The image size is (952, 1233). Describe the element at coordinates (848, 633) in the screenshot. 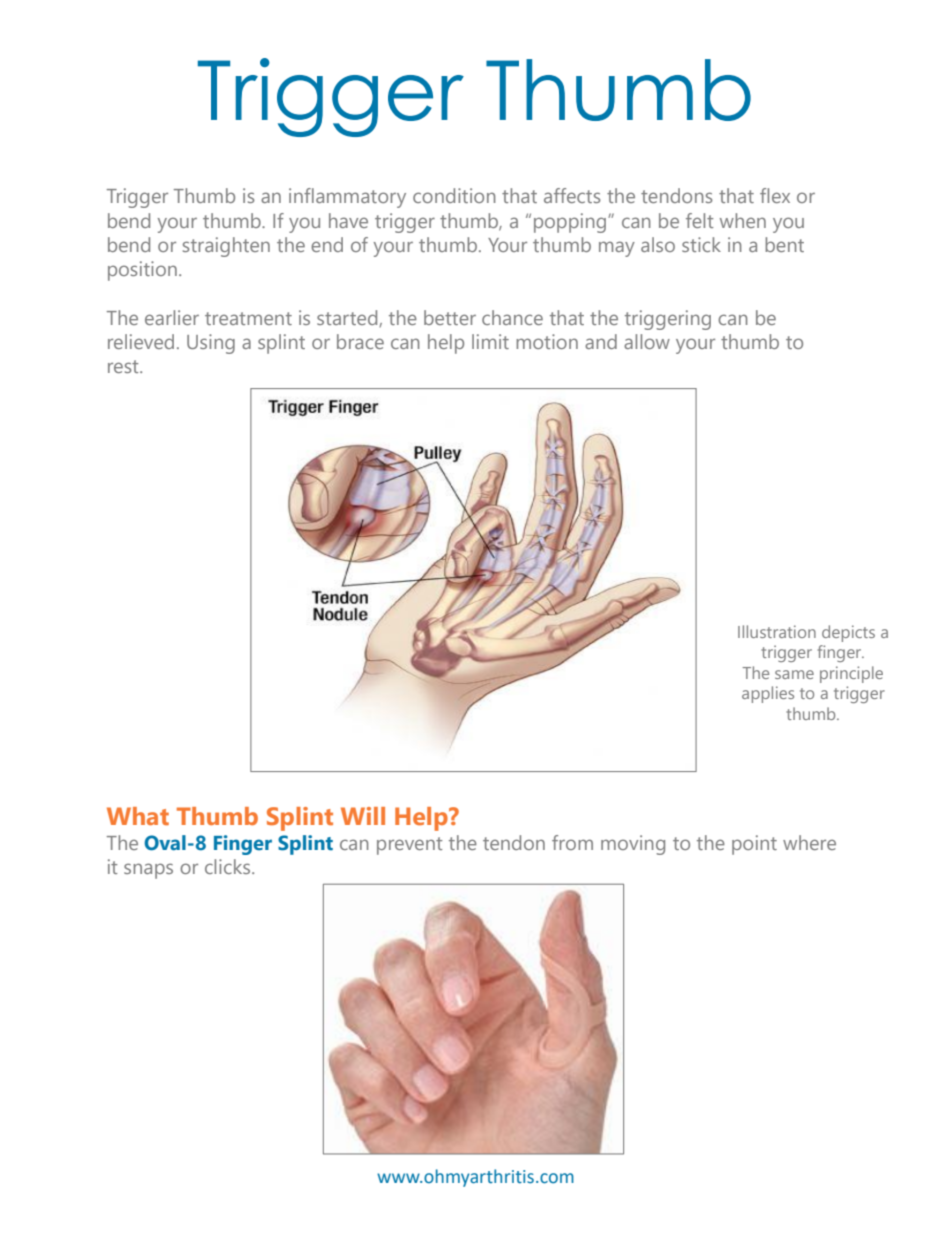

I see `depicts` at that location.
